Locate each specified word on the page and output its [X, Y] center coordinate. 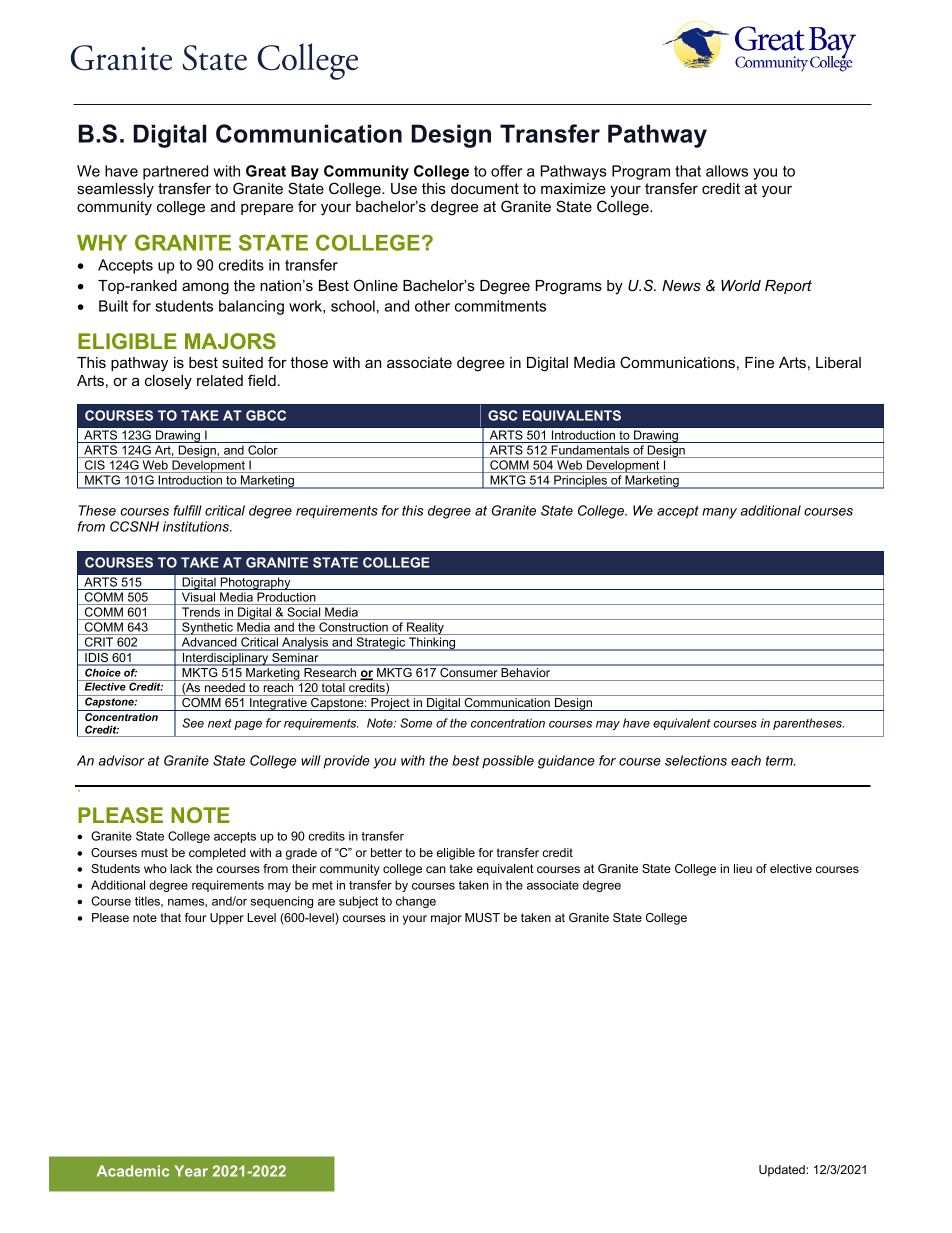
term [780, 761]
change [416, 902]
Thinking [432, 644]
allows [727, 171]
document [485, 188]
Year [191, 1171]
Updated [783, 1171]
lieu [743, 868]
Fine [759, 362]
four [195, 917]
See [193, 723]
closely [168, 382]
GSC [502, 415]
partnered [175, 172]
